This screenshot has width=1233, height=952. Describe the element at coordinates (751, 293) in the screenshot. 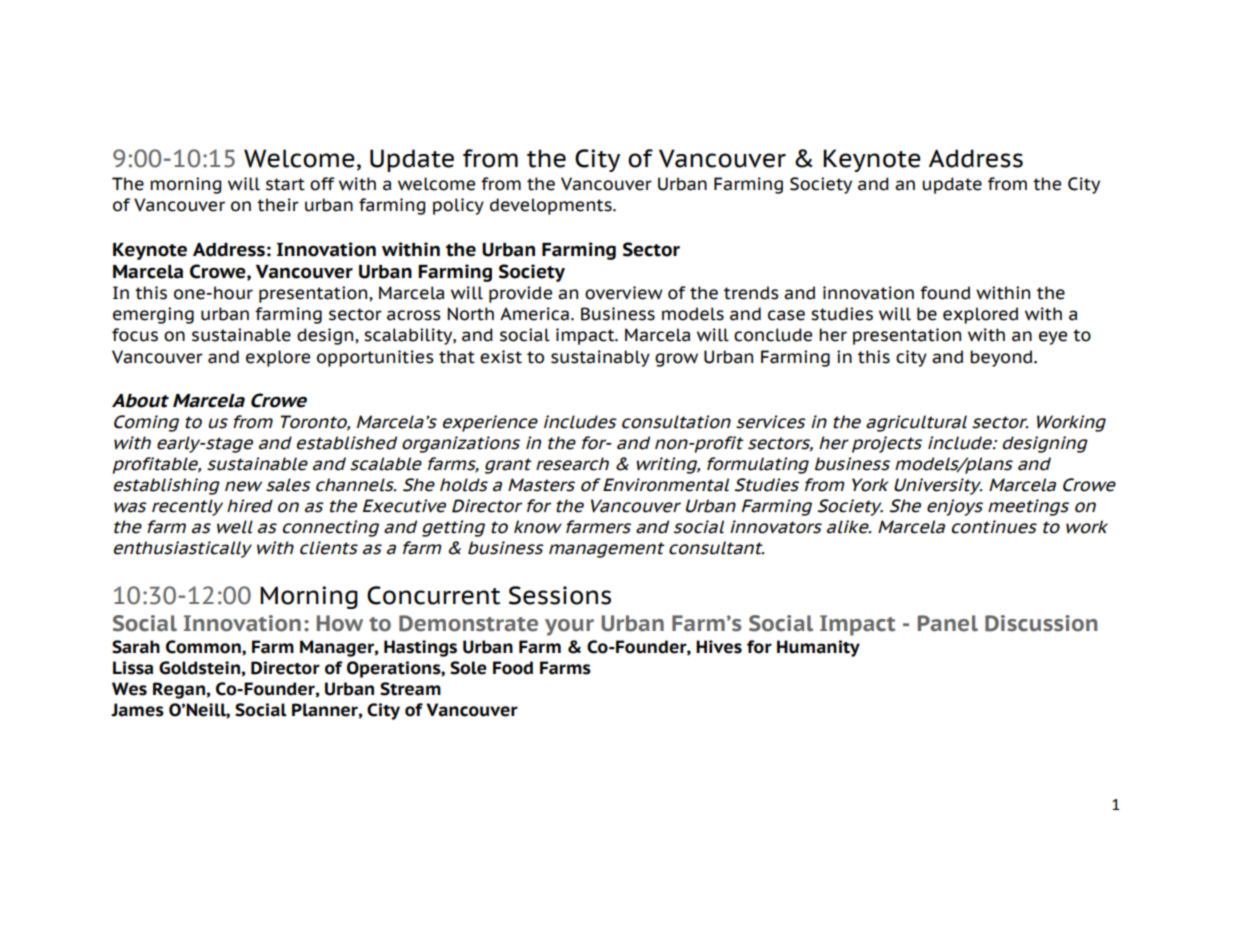

I see `trends` at that location.
